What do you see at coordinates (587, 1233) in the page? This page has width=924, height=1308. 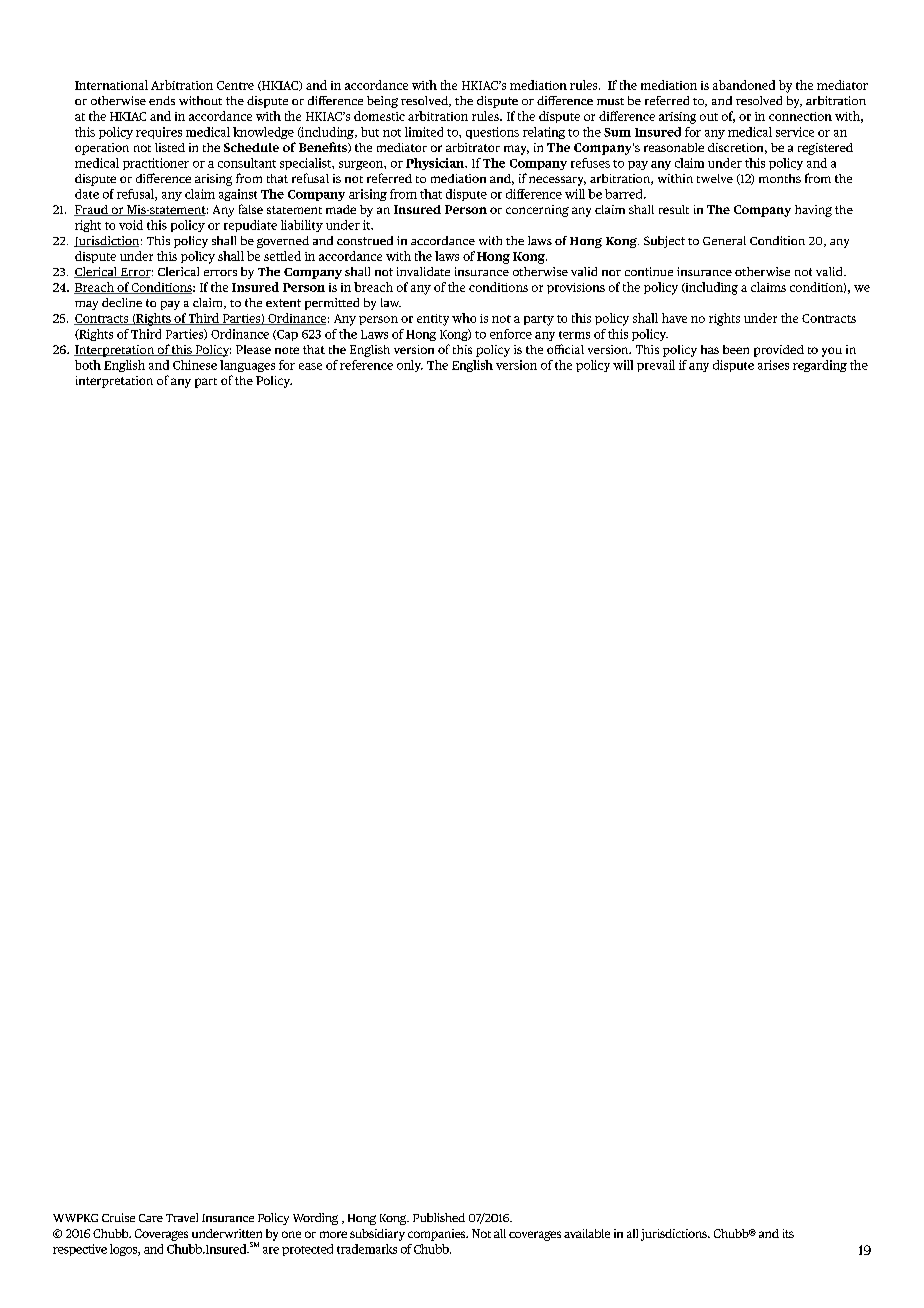 I see `available` at bounding box center [587, 1233].
